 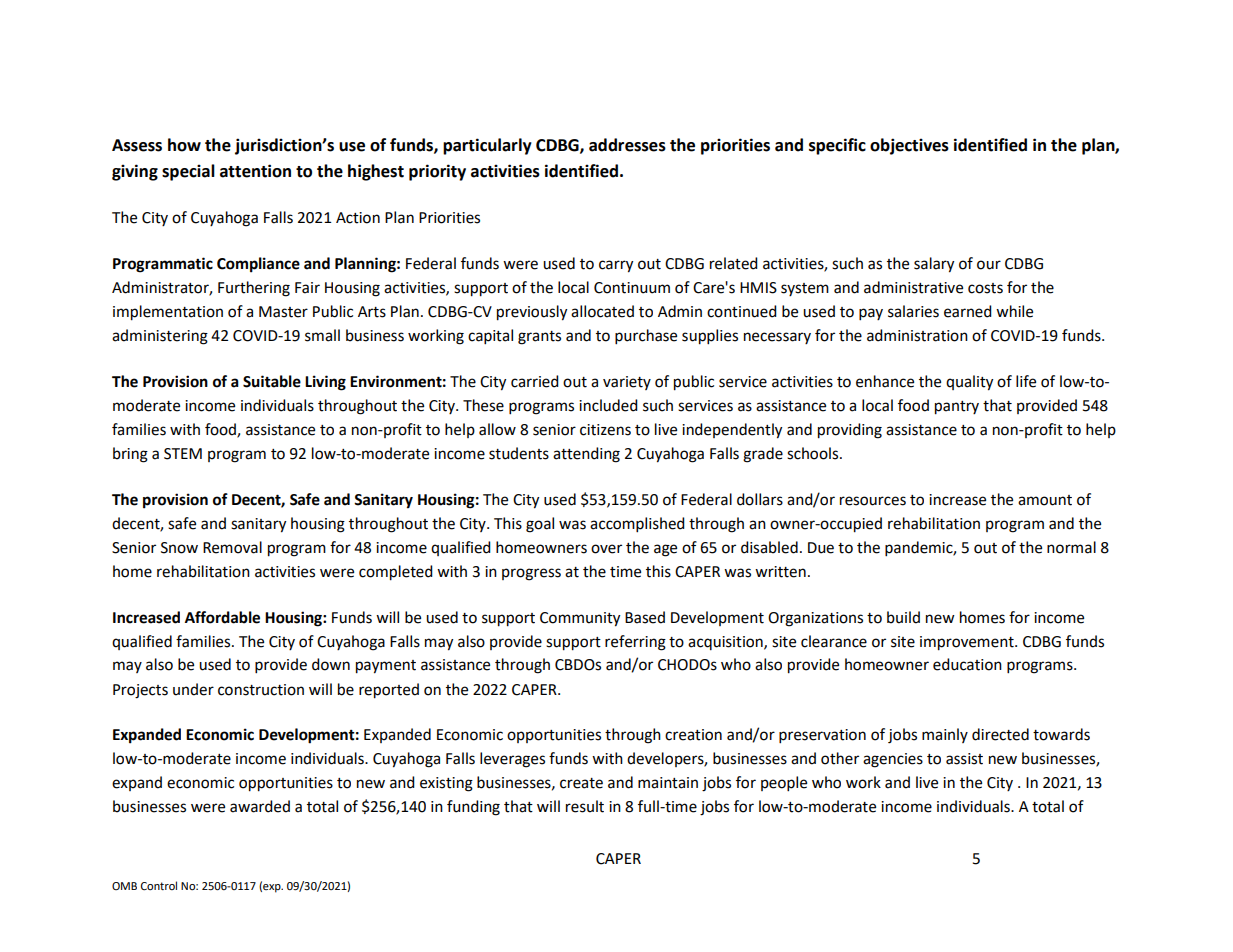 I want to click on objectives, so click(x=909, y=146).
